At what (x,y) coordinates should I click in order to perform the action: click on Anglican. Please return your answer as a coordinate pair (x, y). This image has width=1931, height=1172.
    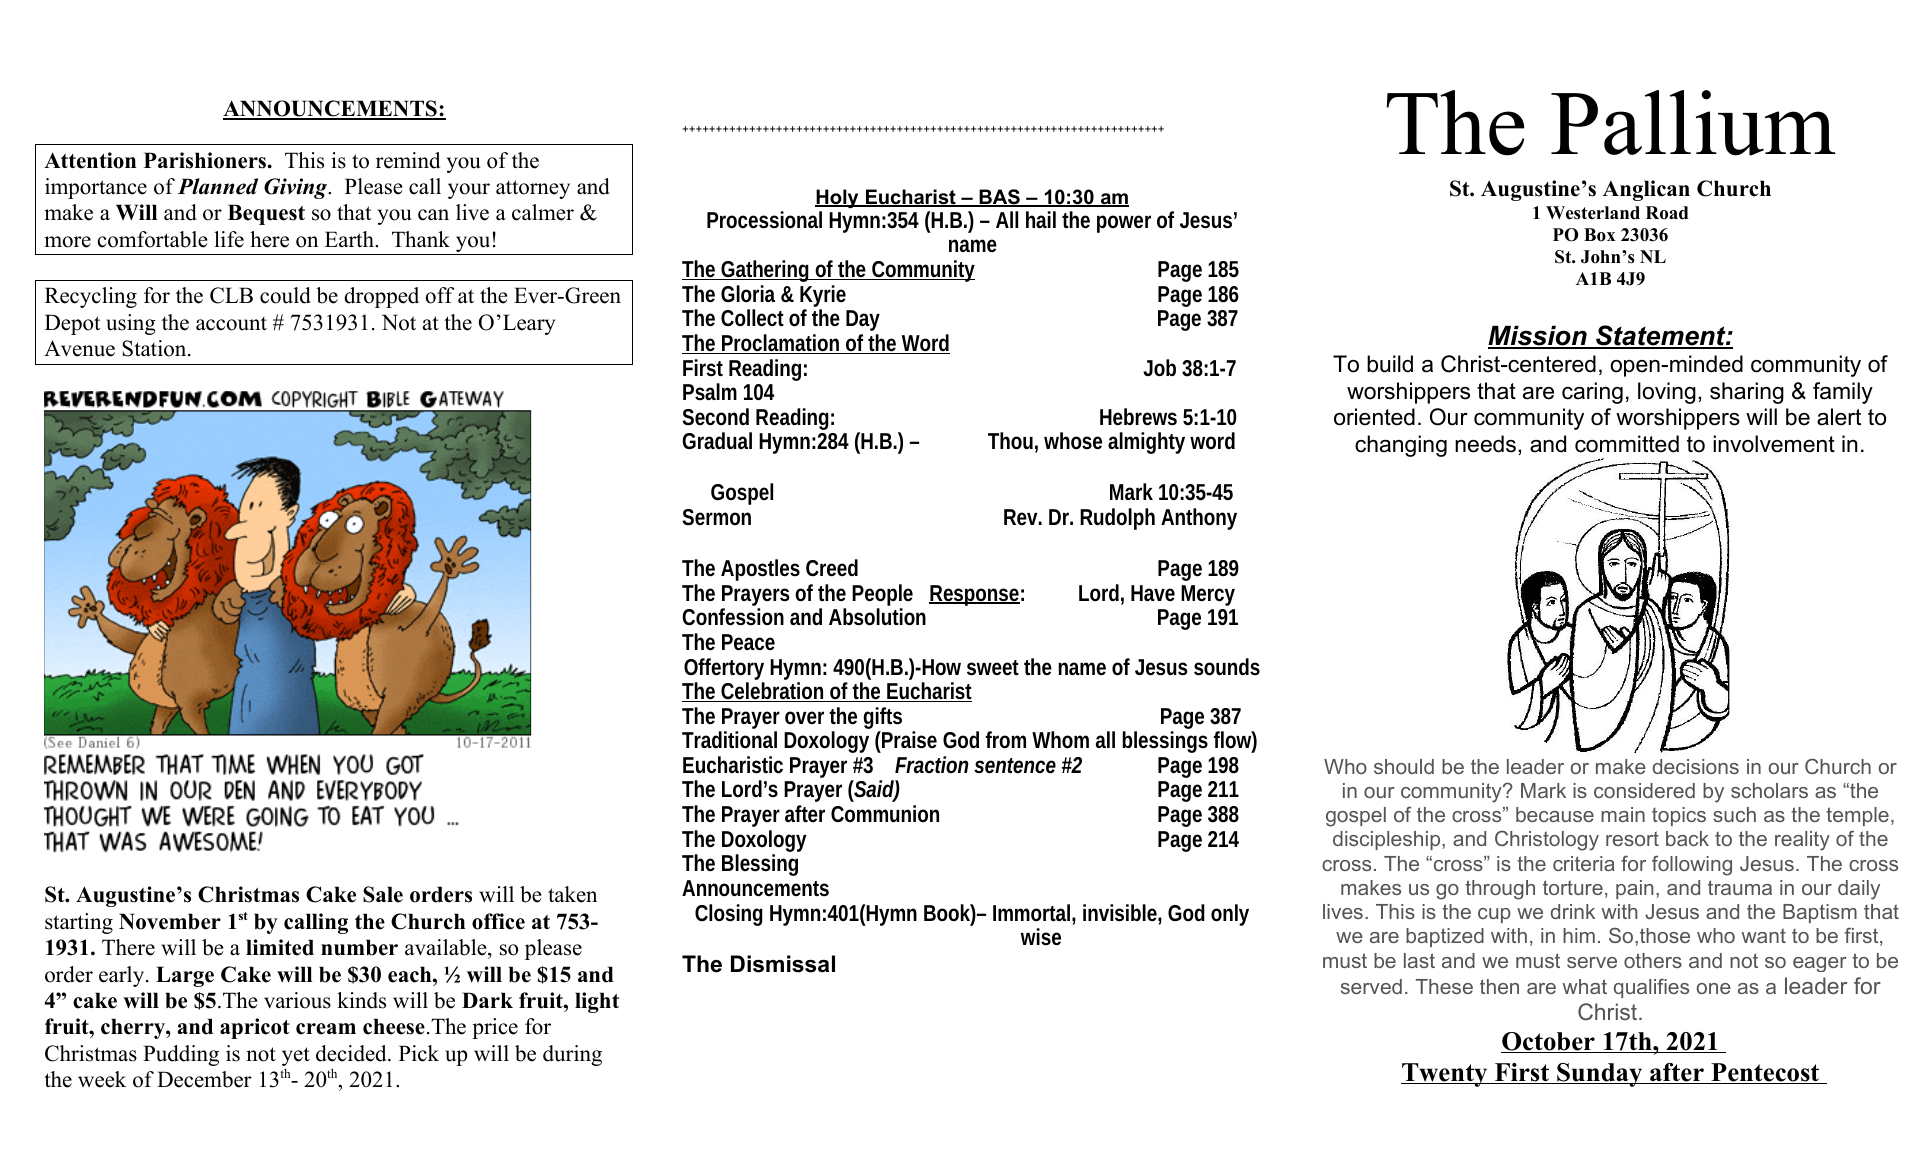
    Looking at the image, I should click on (1646, 190).
